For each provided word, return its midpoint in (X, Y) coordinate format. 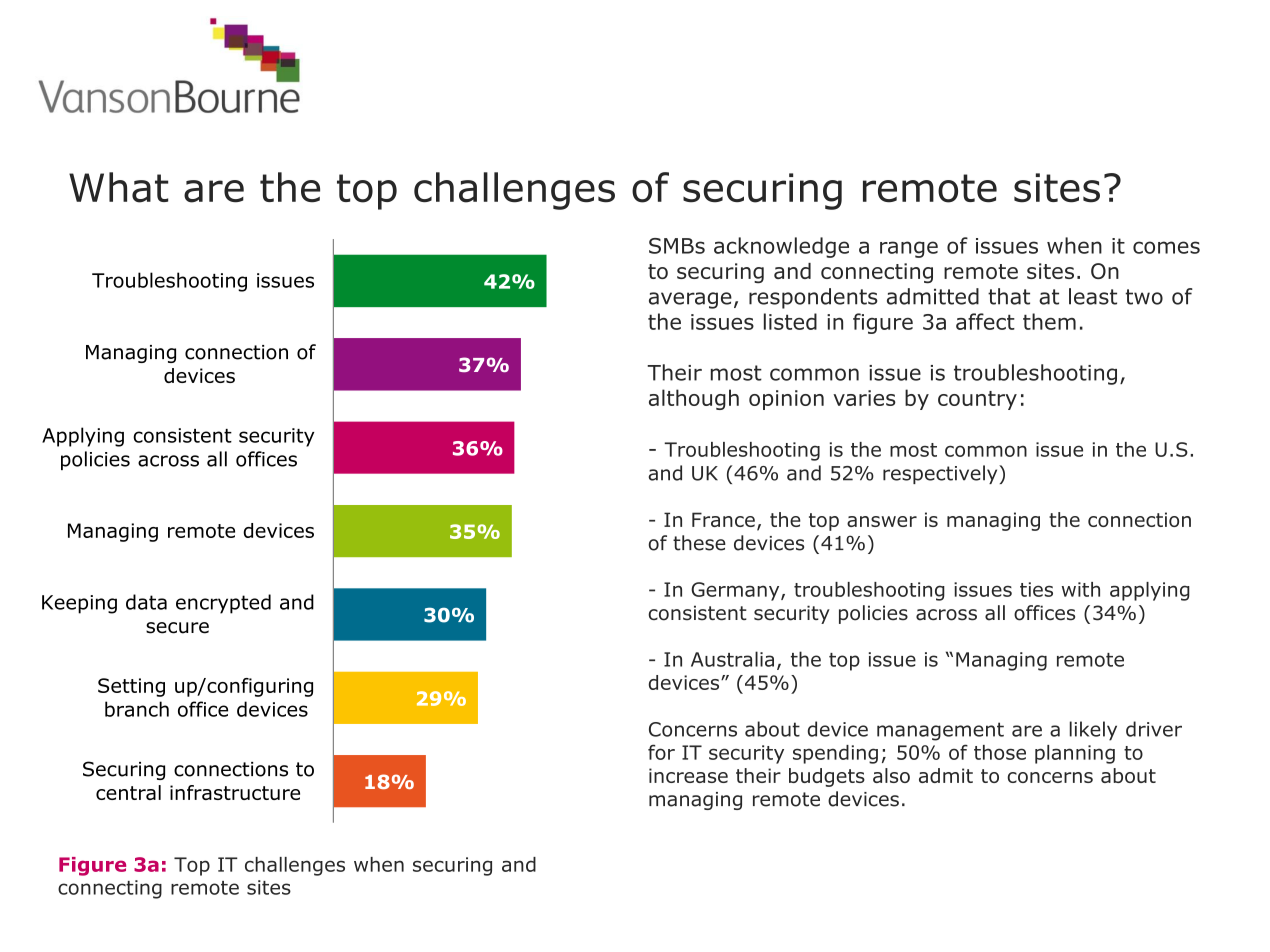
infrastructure (235, 792)
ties (1036, 589)
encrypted (223, 604)
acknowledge (781, 247)
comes (1166, 247)
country (977, 400)
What (118, 187)
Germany (736, 591)
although (694, 399)
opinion (786, 400)
